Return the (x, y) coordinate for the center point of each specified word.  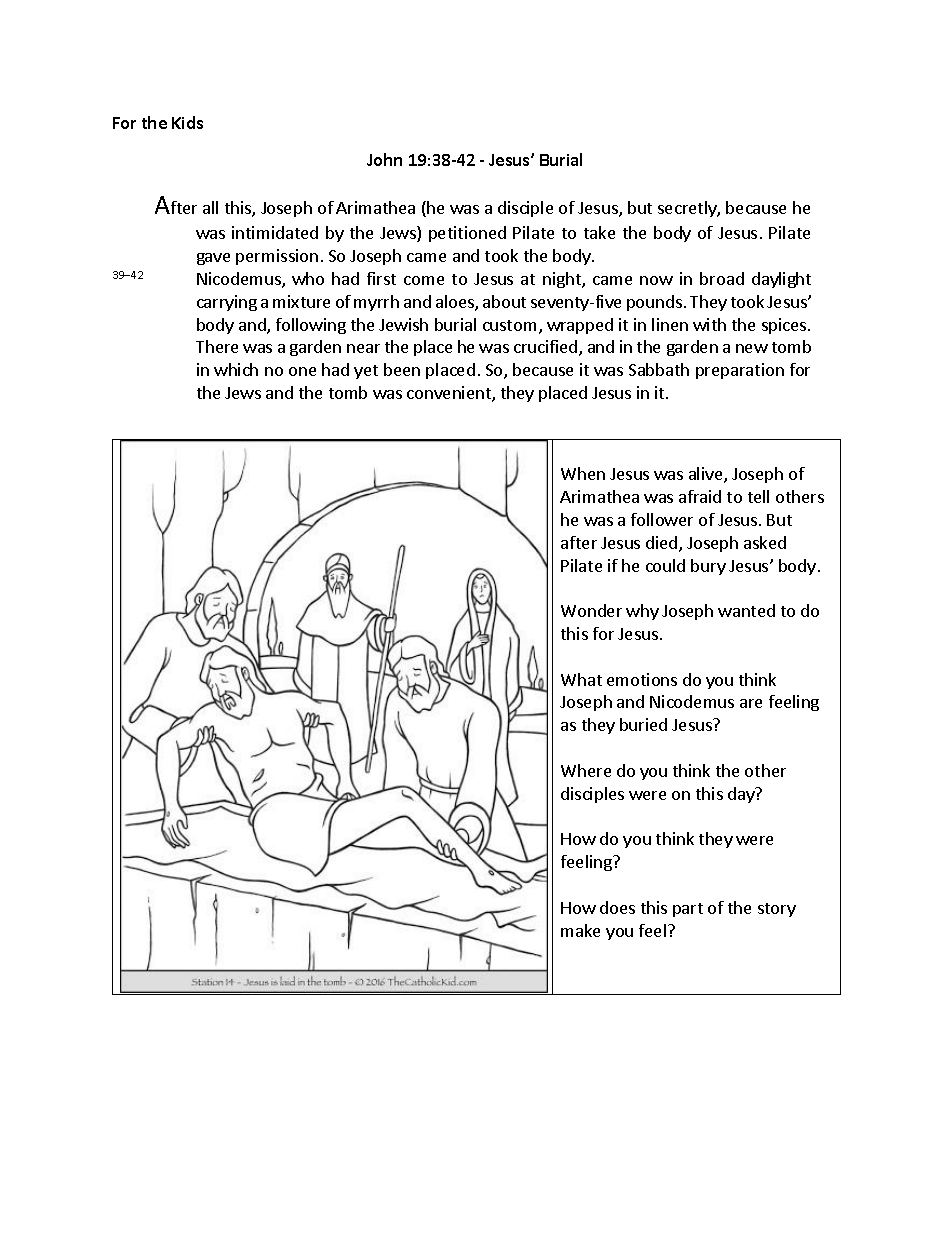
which (236, 369)
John (384, 159)
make (580, 930)
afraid (700, 496)
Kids (187, 122)
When (583, 473)
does (617, 907)
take (599, 232)
